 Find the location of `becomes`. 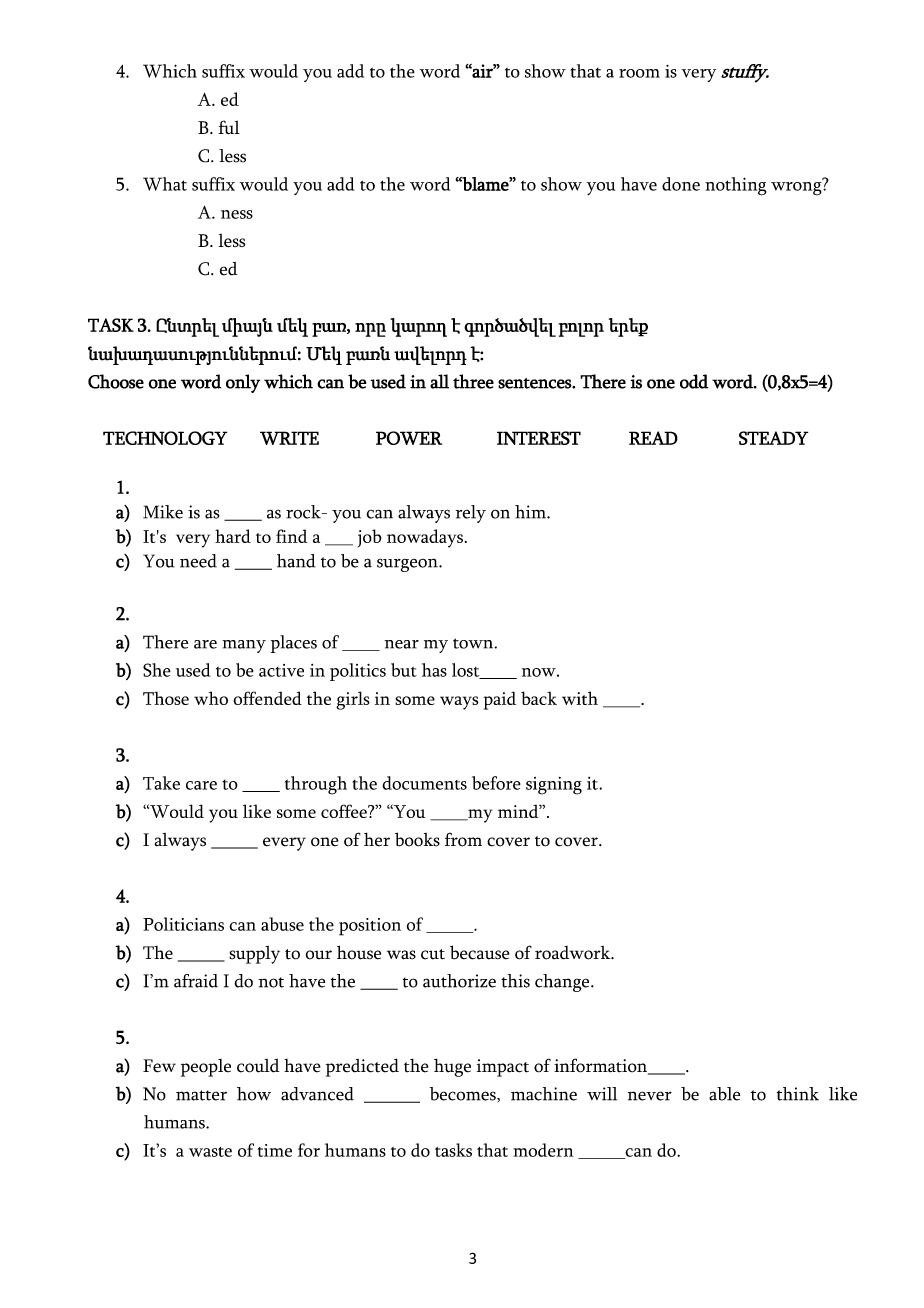

becomes is located at coordinates (464, 1094).
